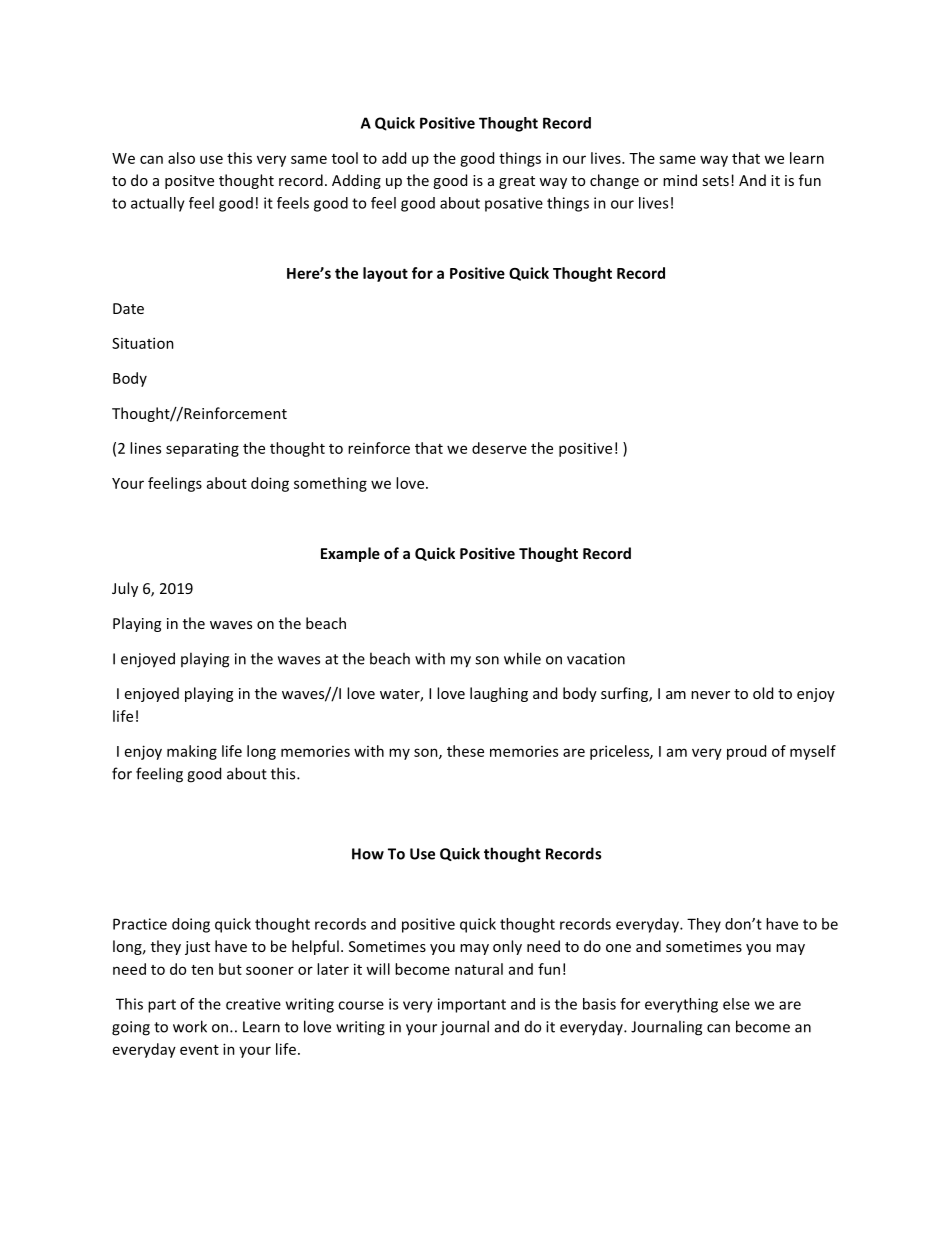  I want to click on vacation, so click(596, 659).
